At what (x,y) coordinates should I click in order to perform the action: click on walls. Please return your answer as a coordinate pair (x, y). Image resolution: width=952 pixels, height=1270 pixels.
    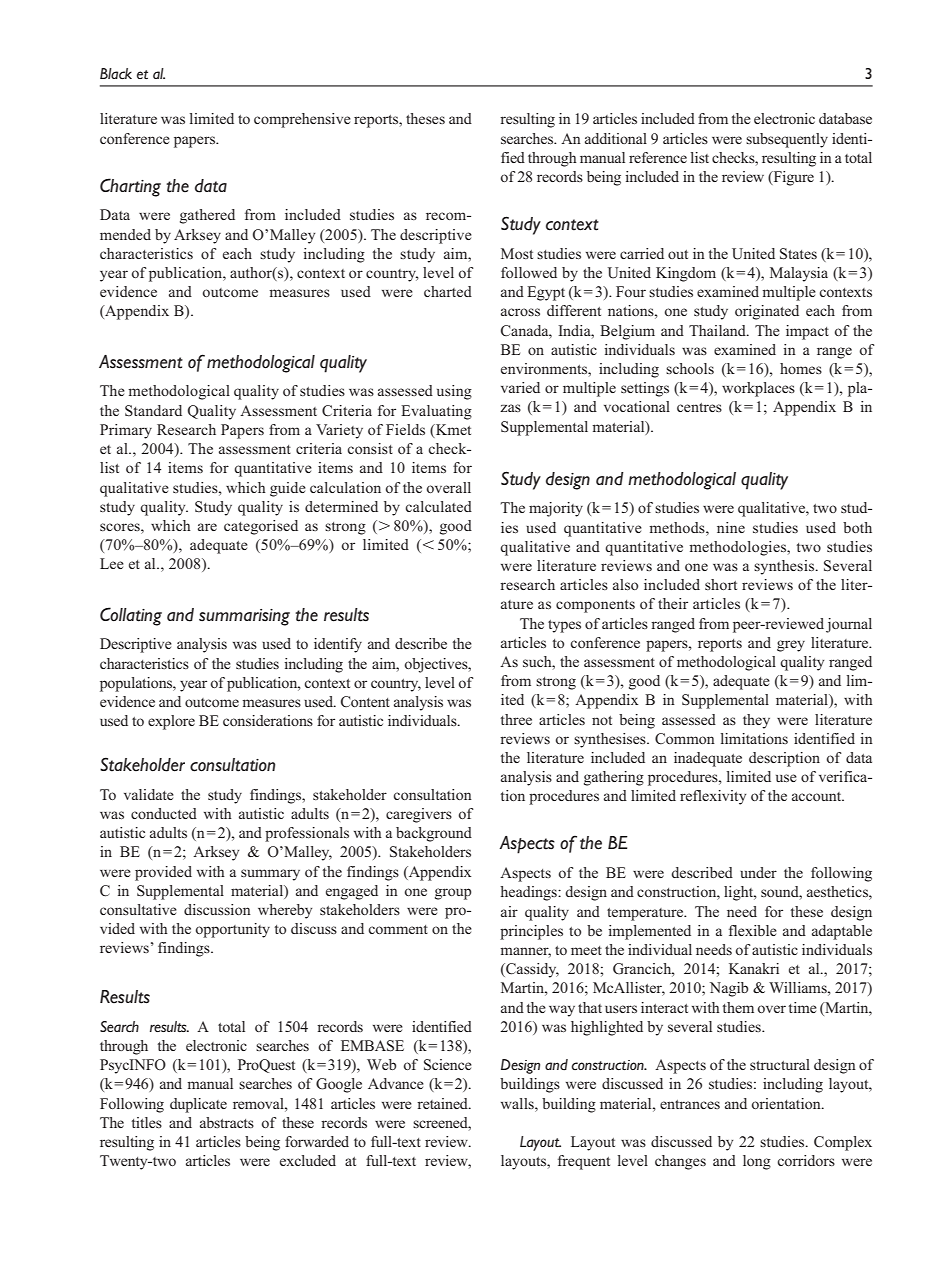
    Looking at the image, I should click on (518, 1103).
